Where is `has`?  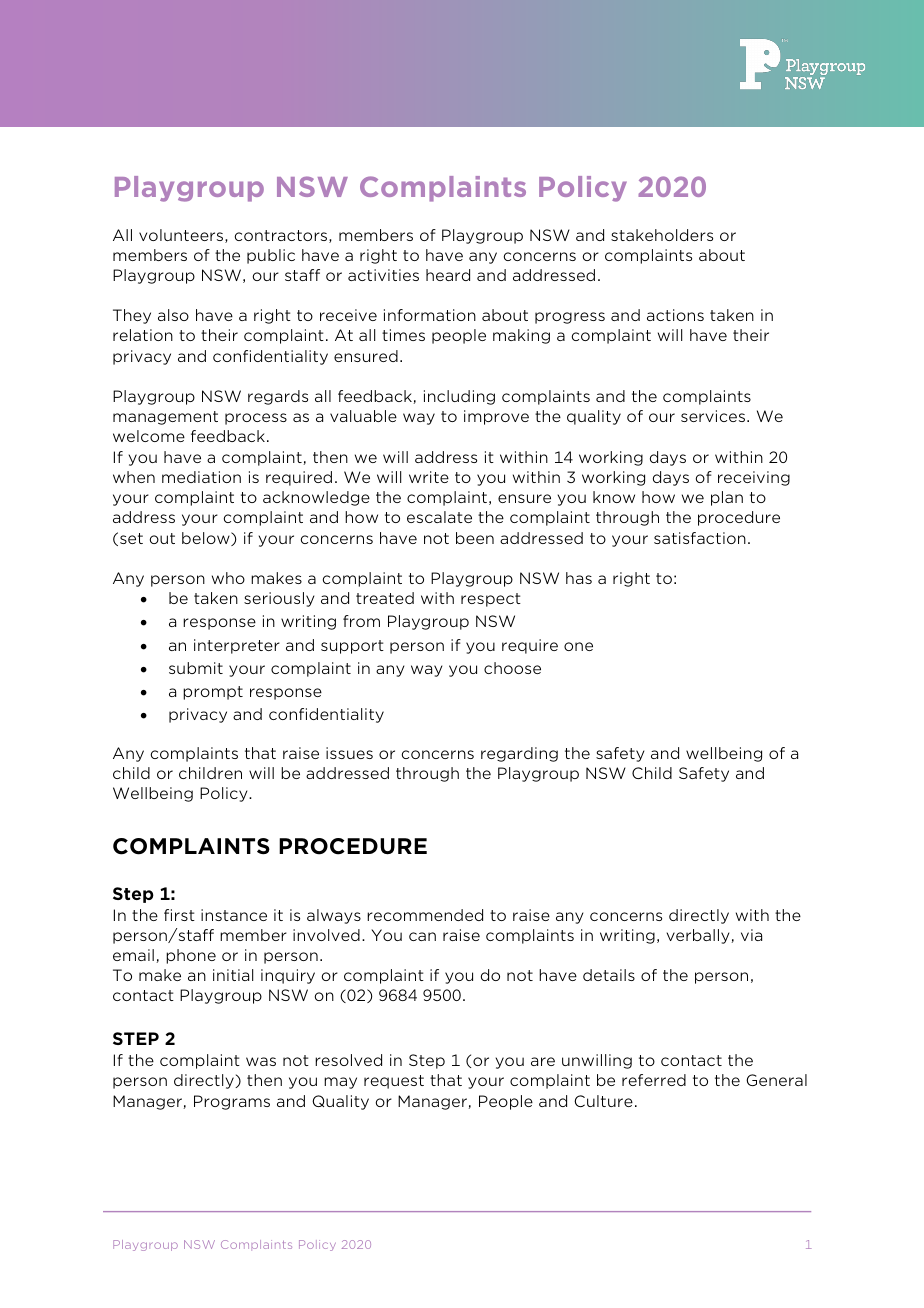
has is located at coordinates (579, 578).
